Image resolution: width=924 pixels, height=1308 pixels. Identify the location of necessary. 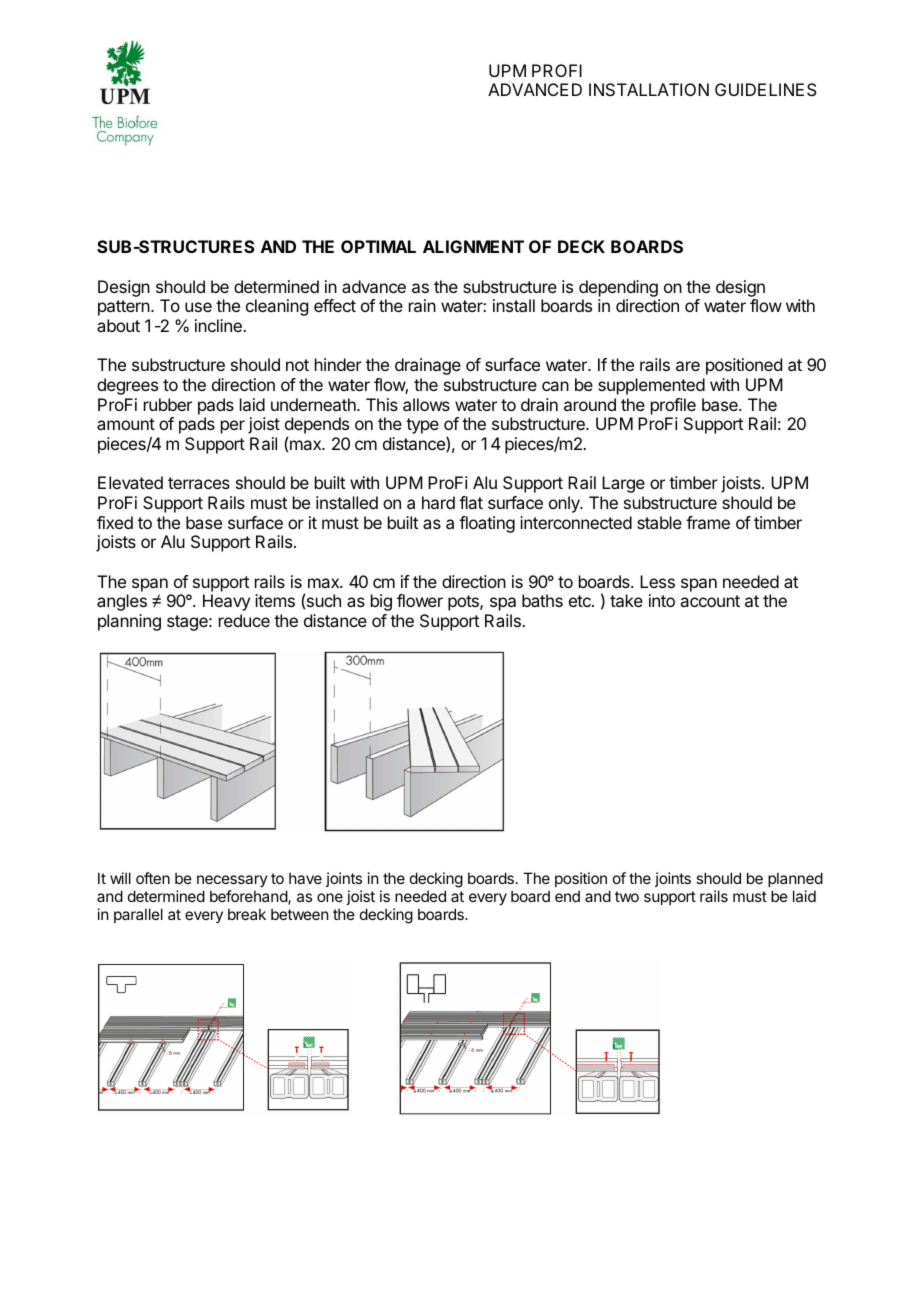
(232, 881).
